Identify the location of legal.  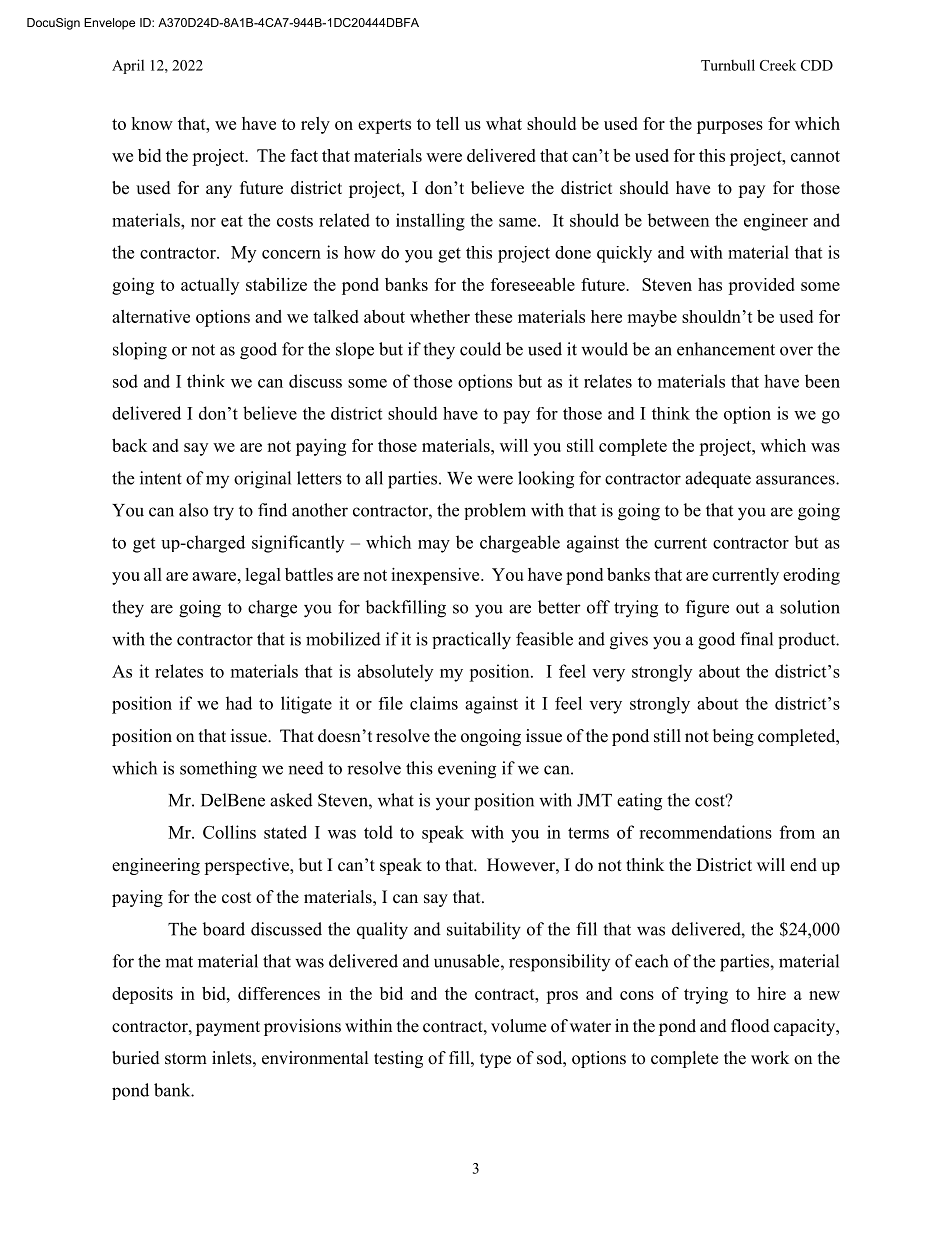
(263, 576).
